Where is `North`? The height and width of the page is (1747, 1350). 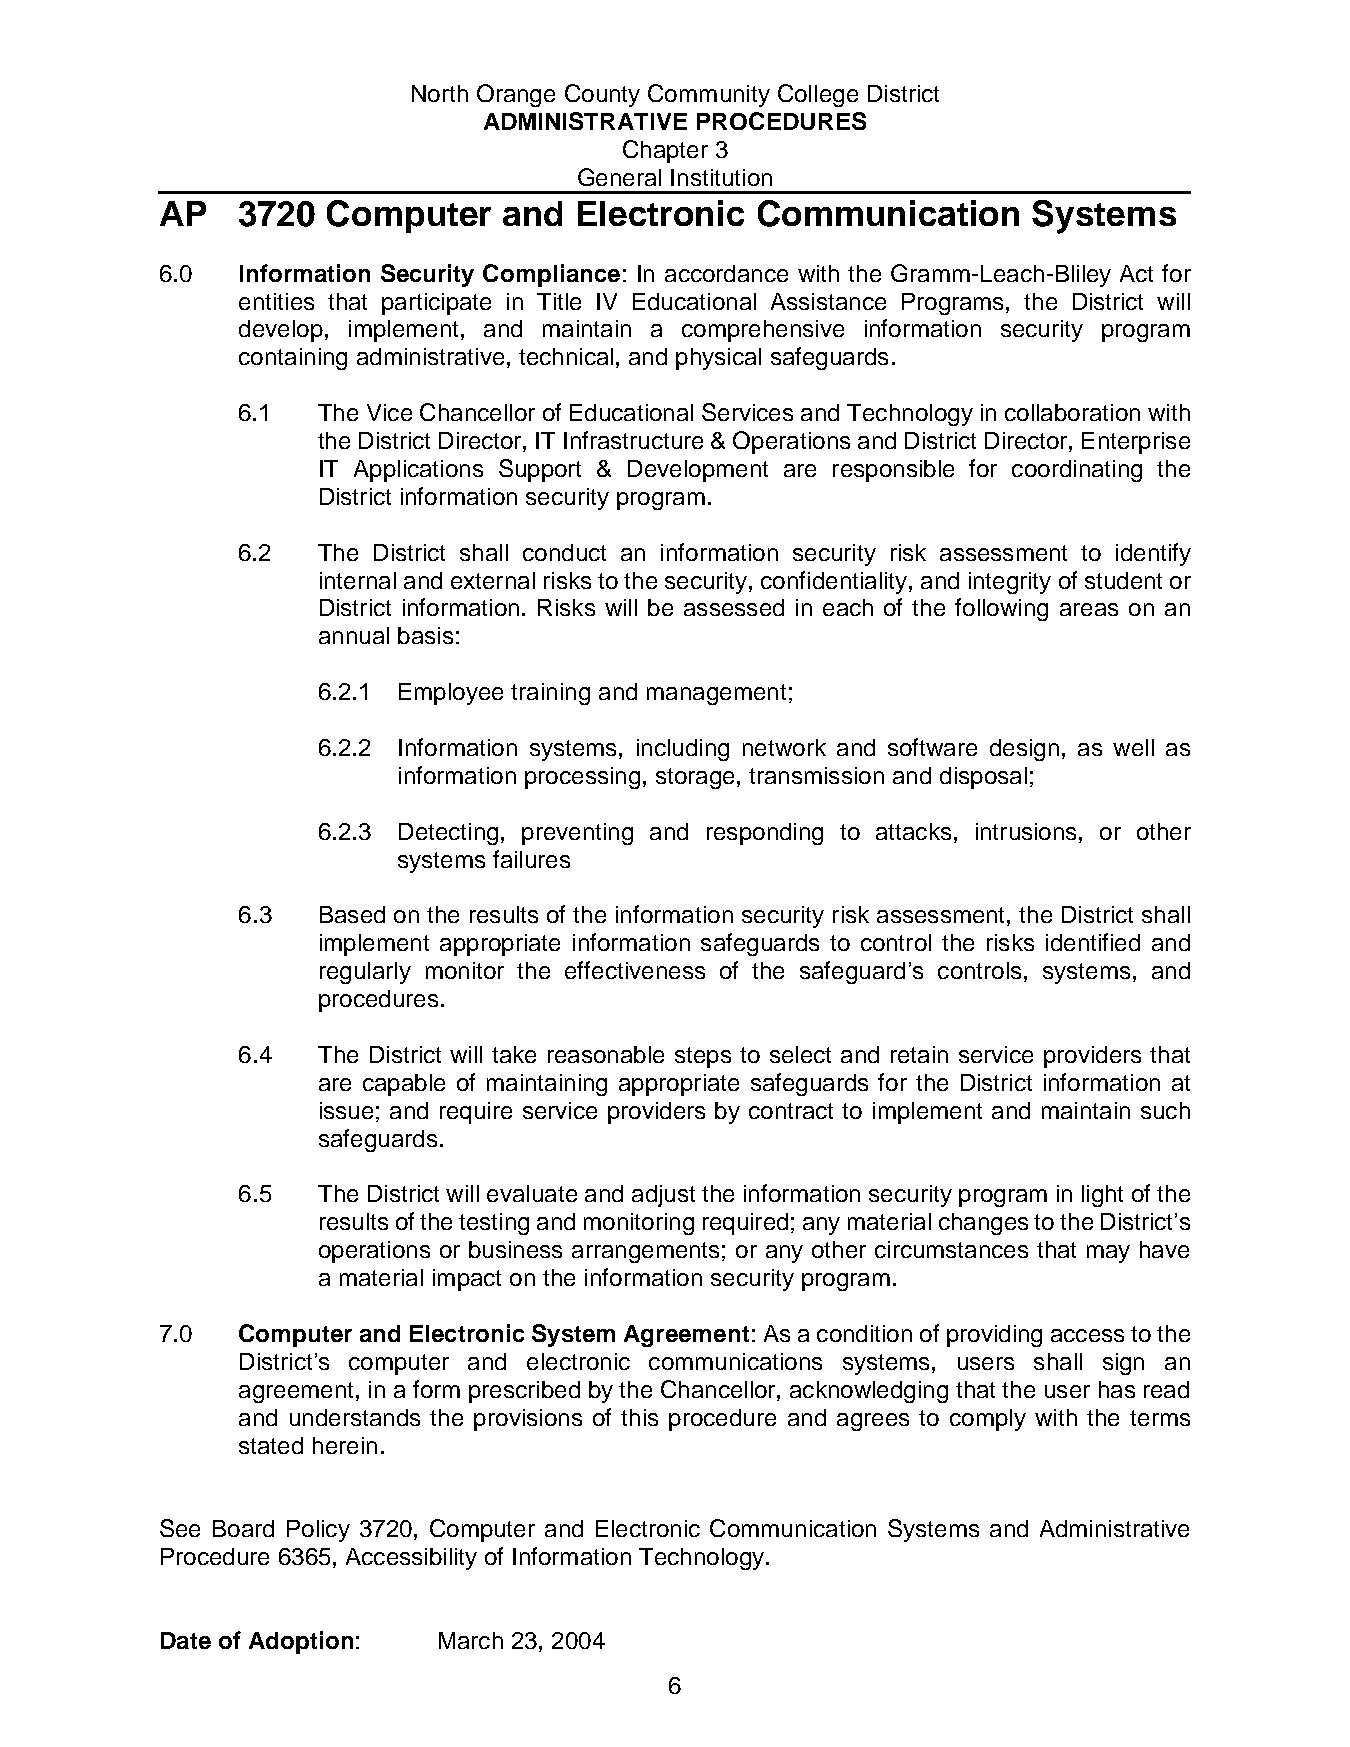
North is located at coordinates (440, 93).
